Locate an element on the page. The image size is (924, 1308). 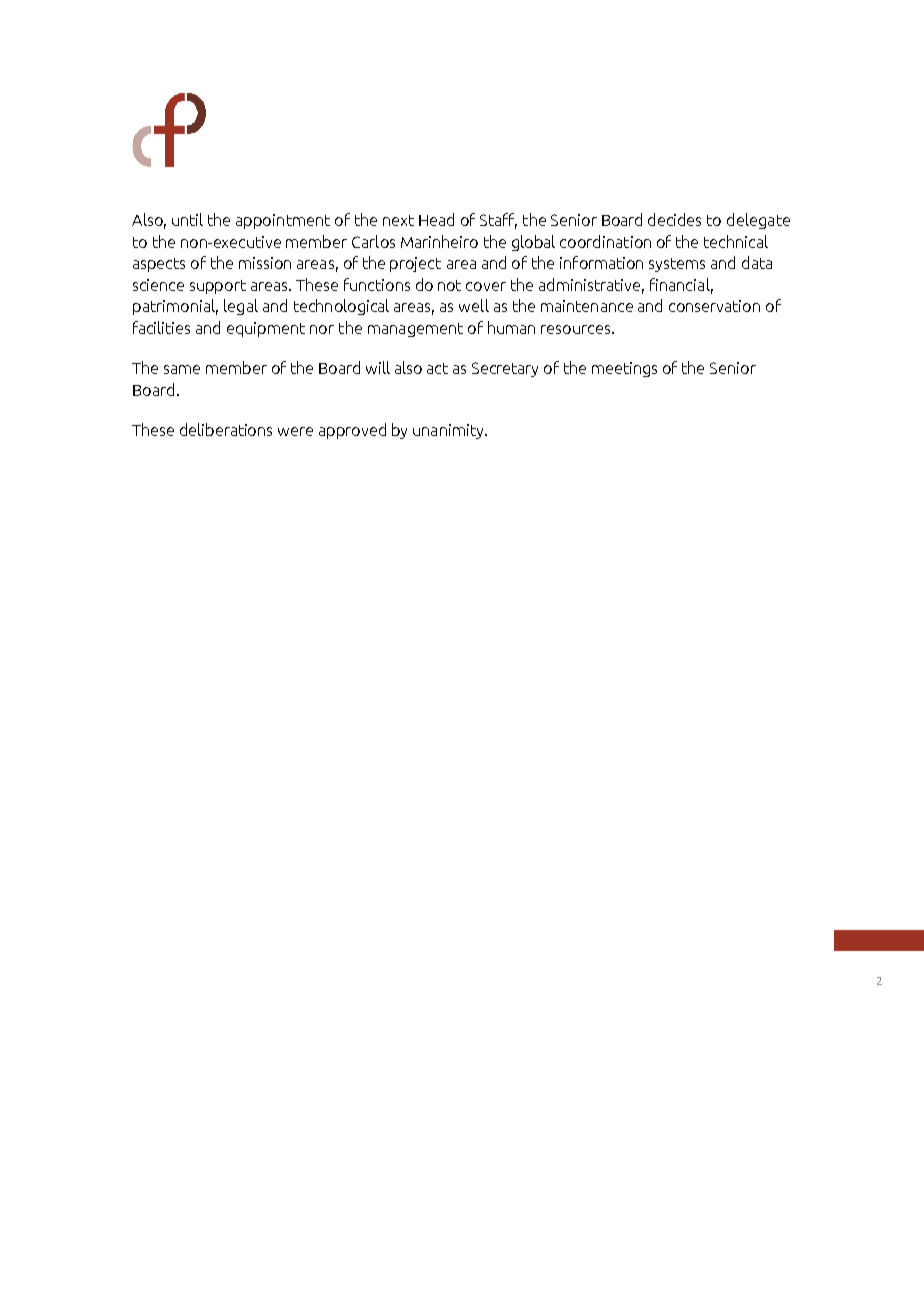
support is located at coordinates (218, 287).
